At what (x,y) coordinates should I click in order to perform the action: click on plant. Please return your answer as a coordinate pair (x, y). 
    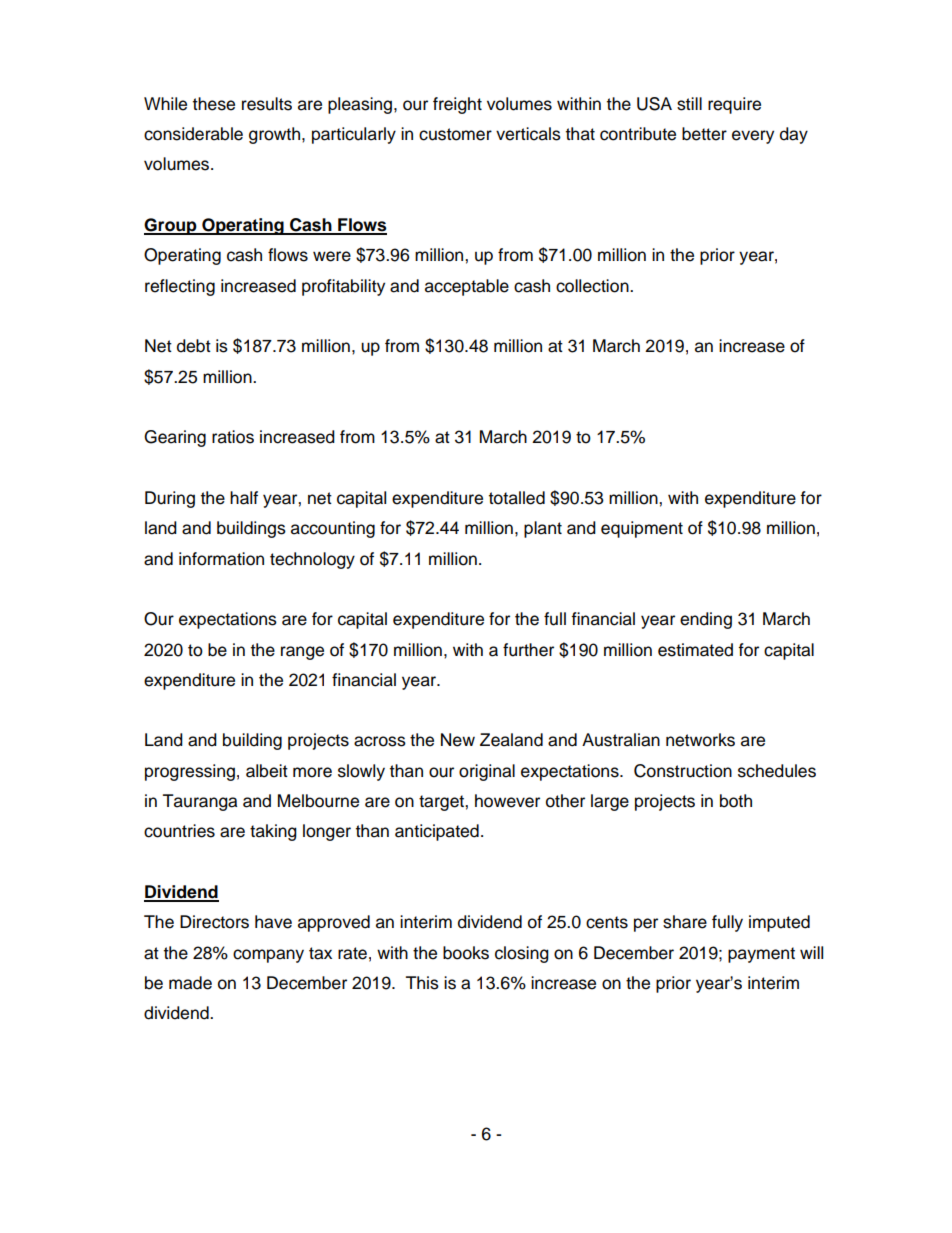
    Looking at the image, I should click on (543, 529).
